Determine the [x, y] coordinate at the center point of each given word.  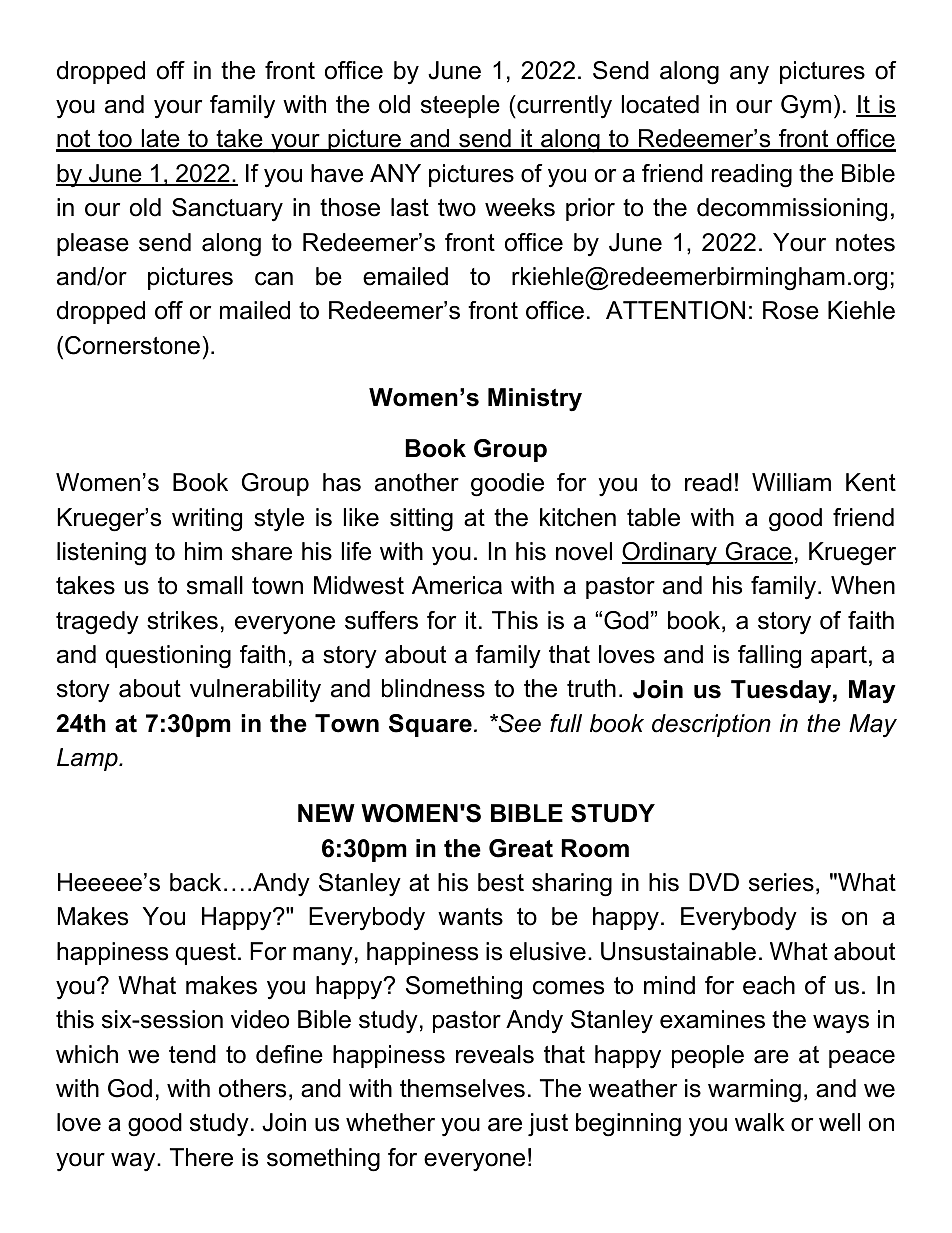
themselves [462, 1088]
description [711, 725]
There [201, 1157]
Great [521, 848]
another [417, 482]
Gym [806, 107]
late [160, 140]
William [791, 482]
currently [563, 107]
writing [207, 520]
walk [760, 1122]
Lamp [88, 759]
